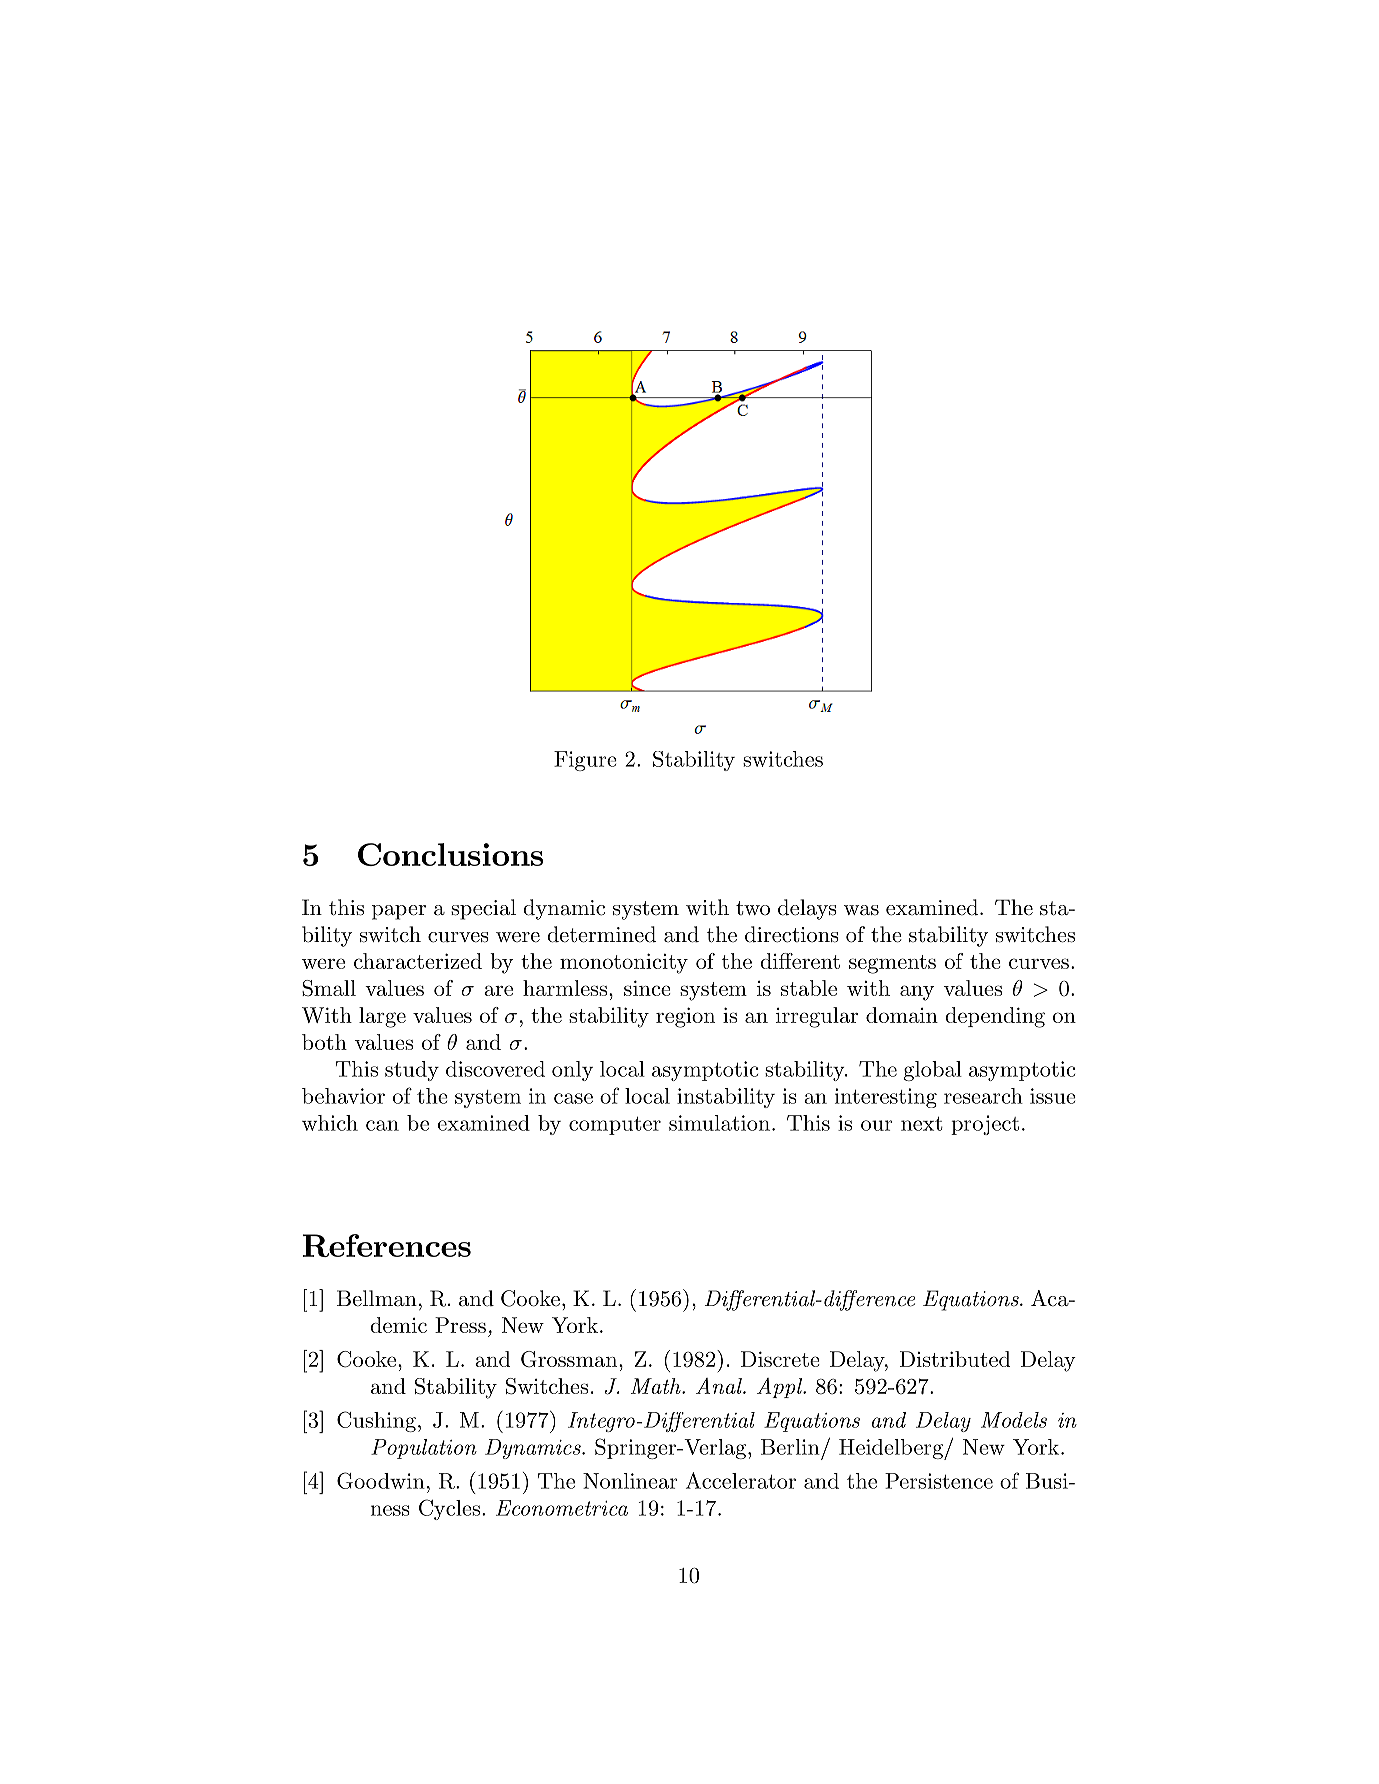  What do you see at coordinates (719, 1123) in the image?
I see `simulation` at bounding box center [719, 1123].
